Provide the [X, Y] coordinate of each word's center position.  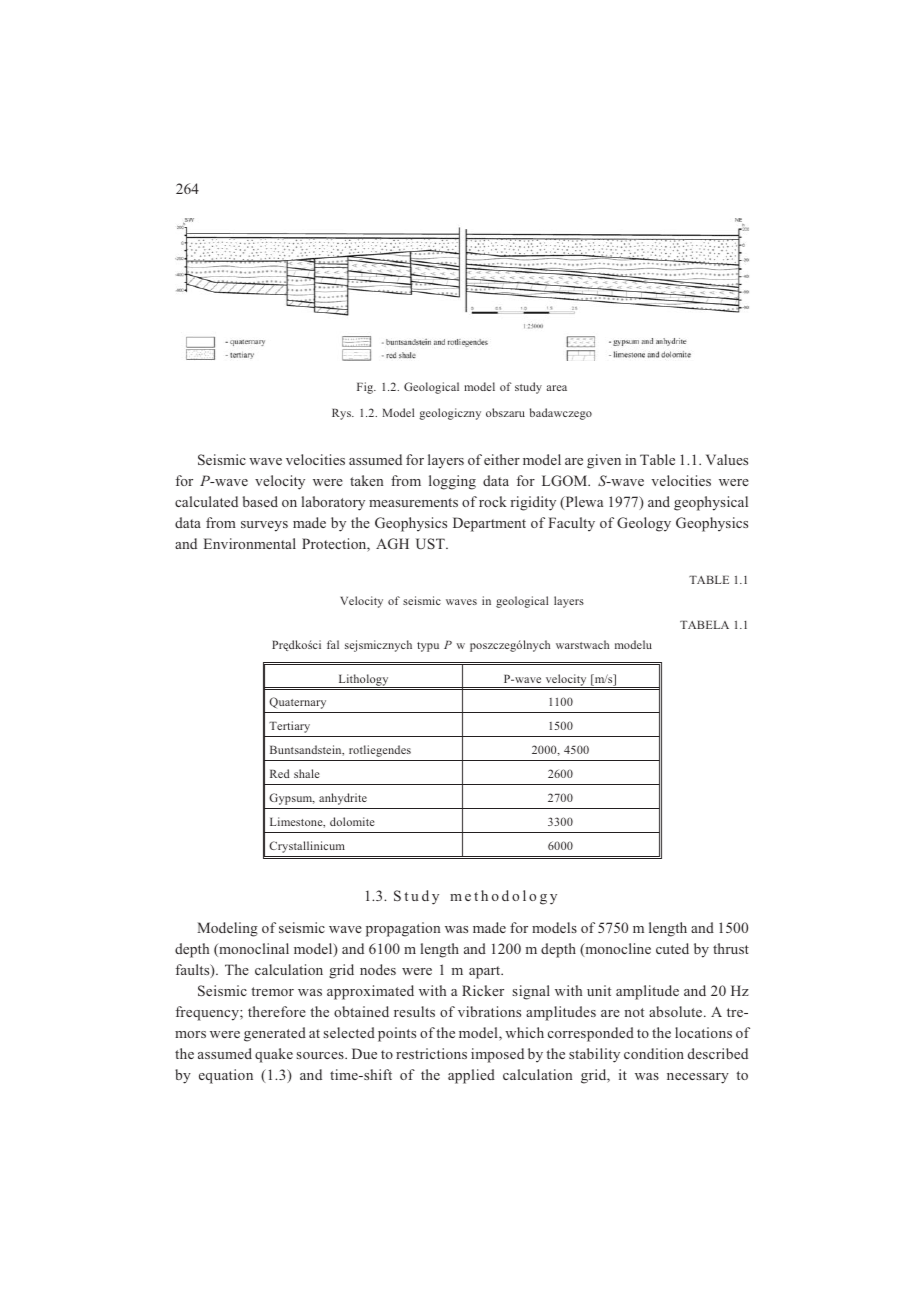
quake [274, 1055]
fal [333, 644]
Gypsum [292, 799]
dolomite [352, 821]
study [528, 388]
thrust [731, 948]
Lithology [363, 681]
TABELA [704, 624]
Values [727, 459]
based [260, 501]
